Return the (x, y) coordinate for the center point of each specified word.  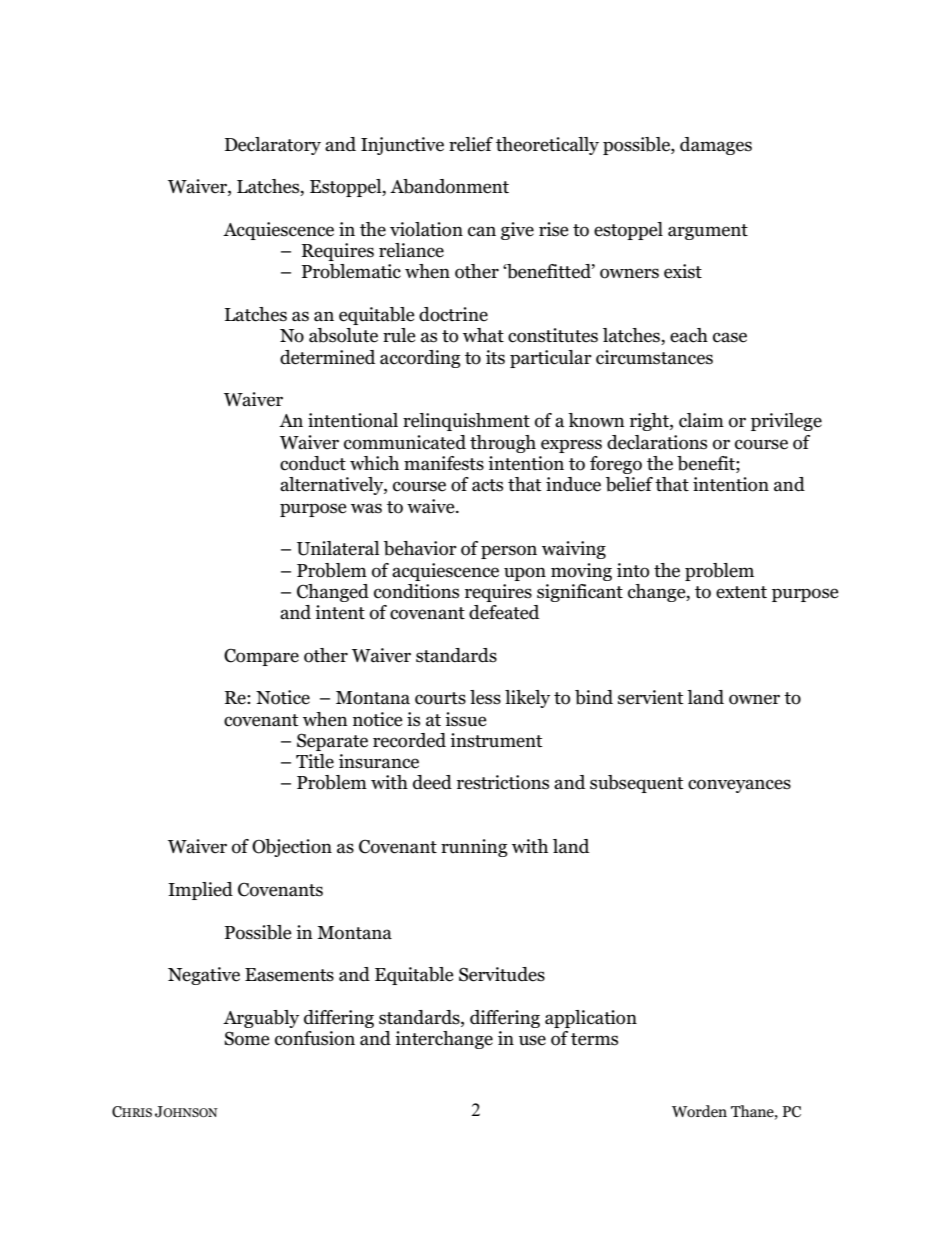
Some (247, 1038)
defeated (504, 612)
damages (716, 146)
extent (741, 592)
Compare (261, 657)
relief (471, 144)
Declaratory (273, 146)
